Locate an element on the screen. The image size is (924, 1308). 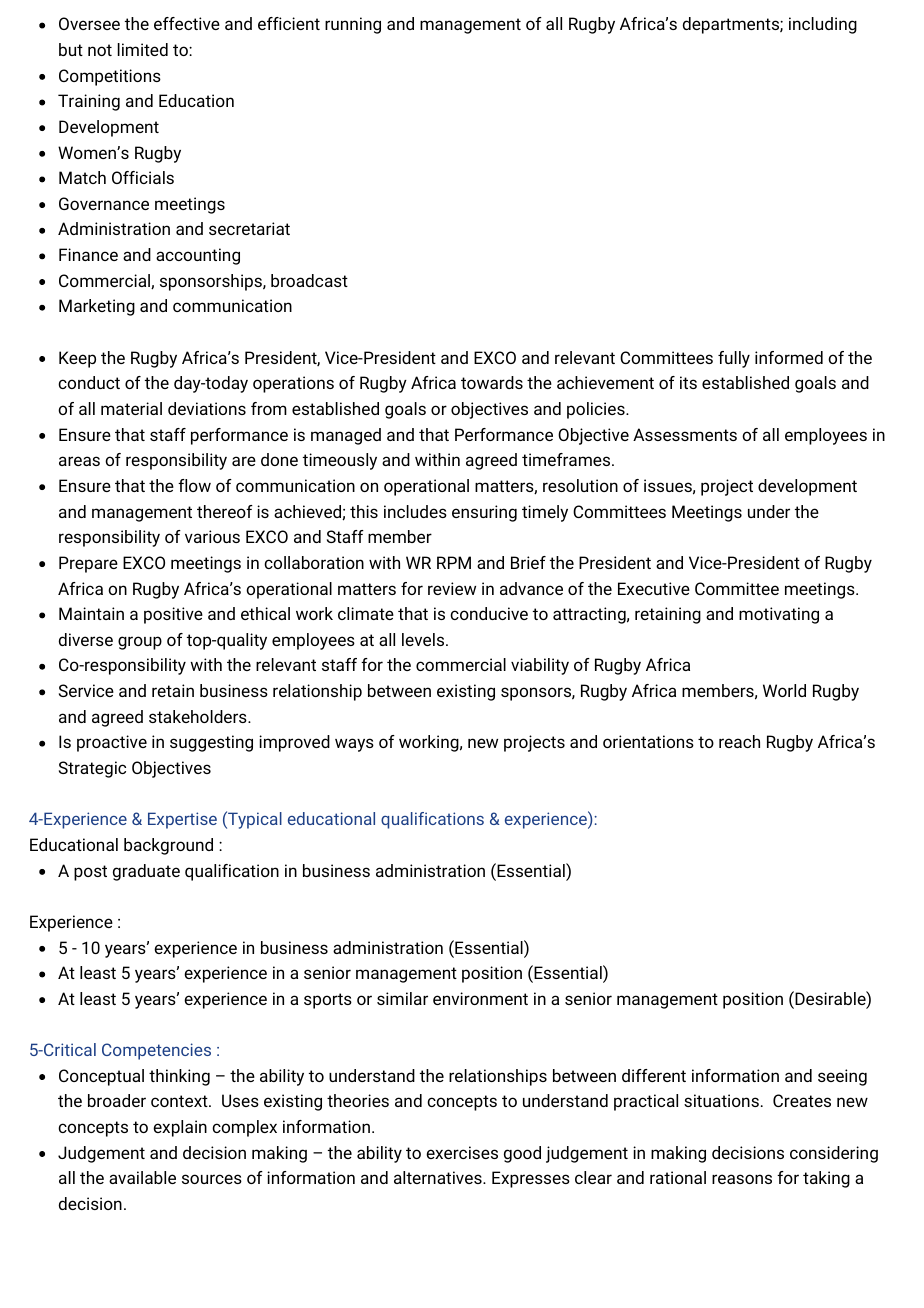
reasons is located at coordinates (742, 1179).
